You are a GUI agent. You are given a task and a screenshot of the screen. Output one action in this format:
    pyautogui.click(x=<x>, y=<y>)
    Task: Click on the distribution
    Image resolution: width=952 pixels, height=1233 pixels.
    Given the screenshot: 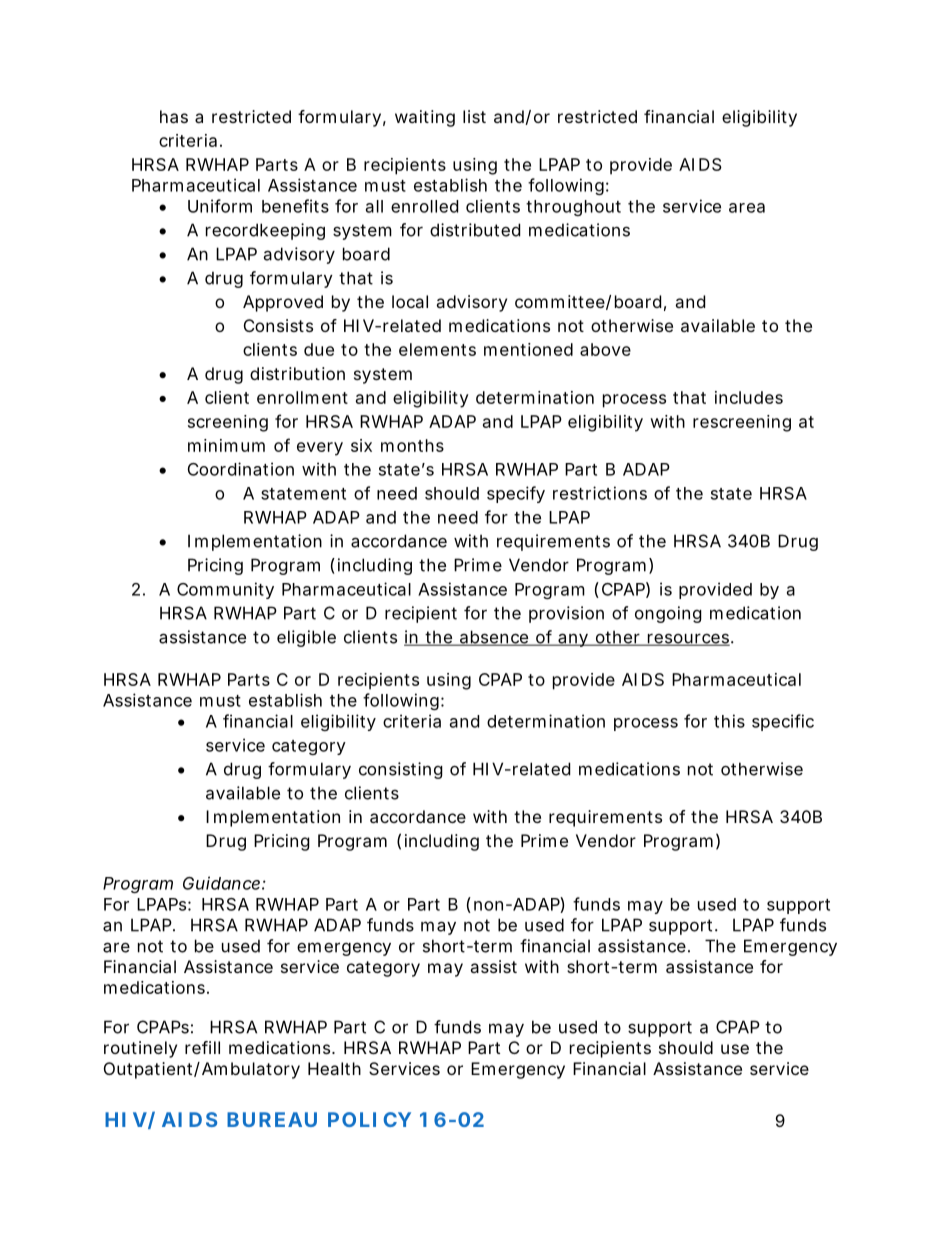 What is the action you would take?
    pyautogui.click(x=297, y=373)
